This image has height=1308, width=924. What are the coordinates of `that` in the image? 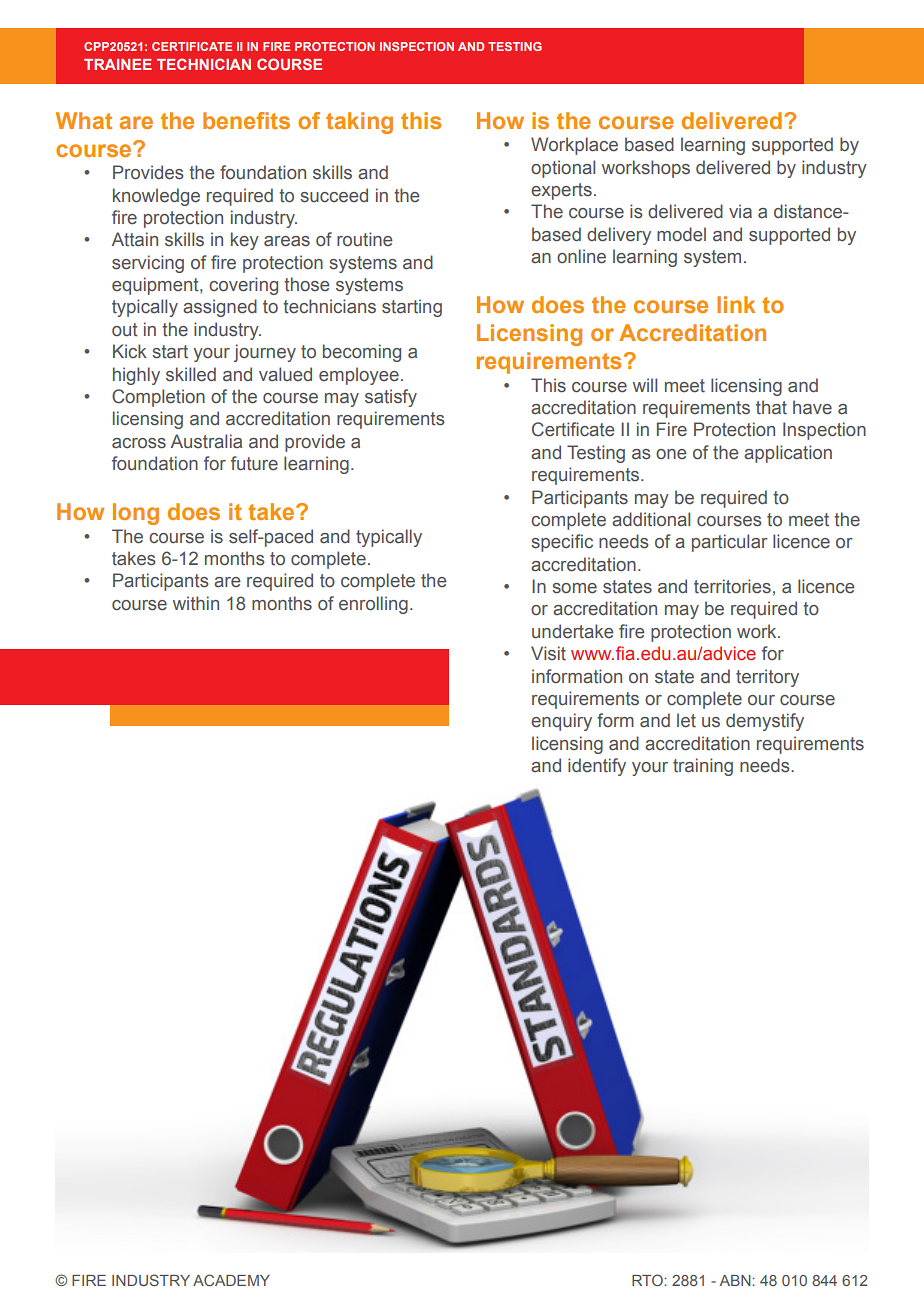 It's located at (771, 407).
